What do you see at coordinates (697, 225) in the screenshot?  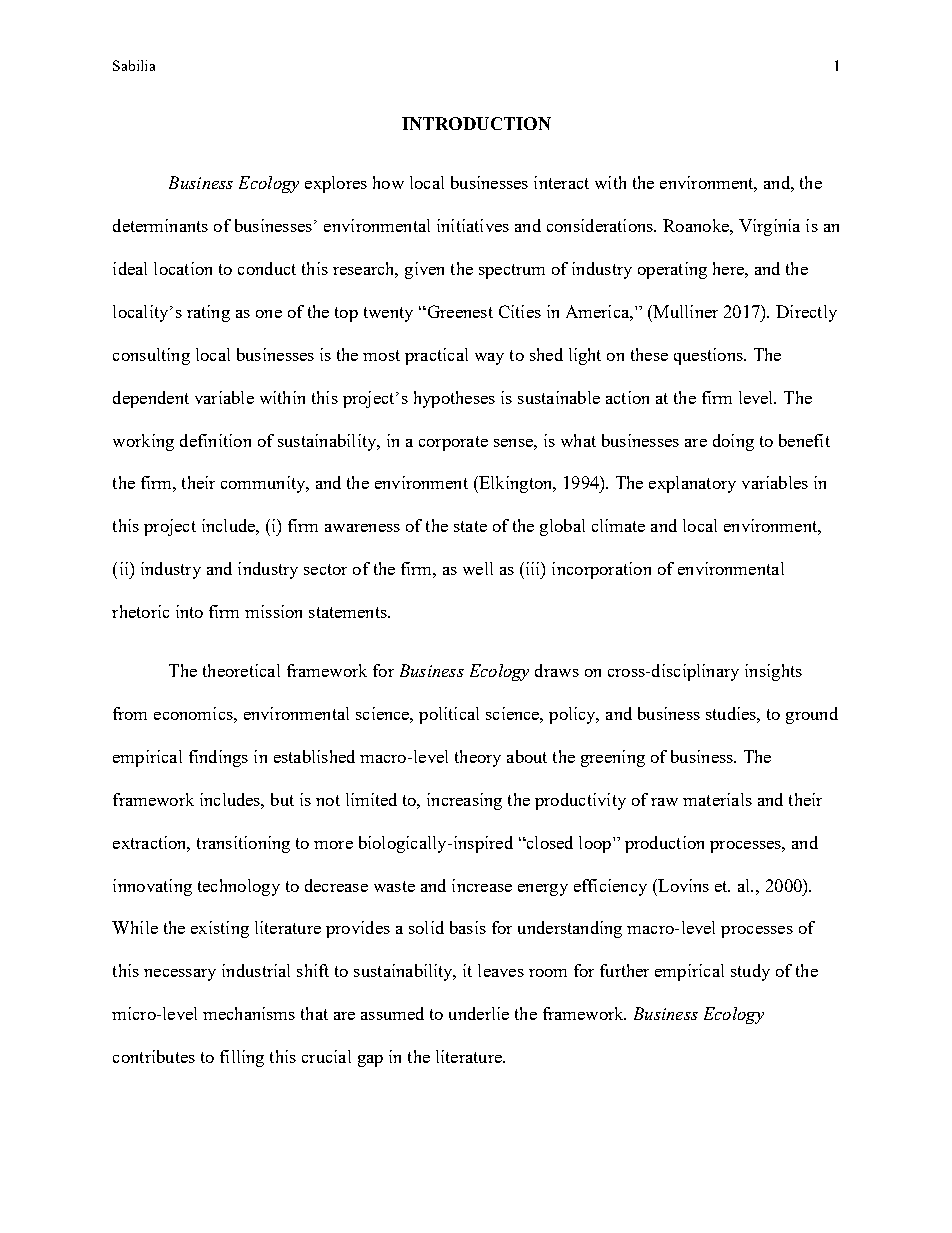 I see `Roanoke` at bounding box center [697, 225].
